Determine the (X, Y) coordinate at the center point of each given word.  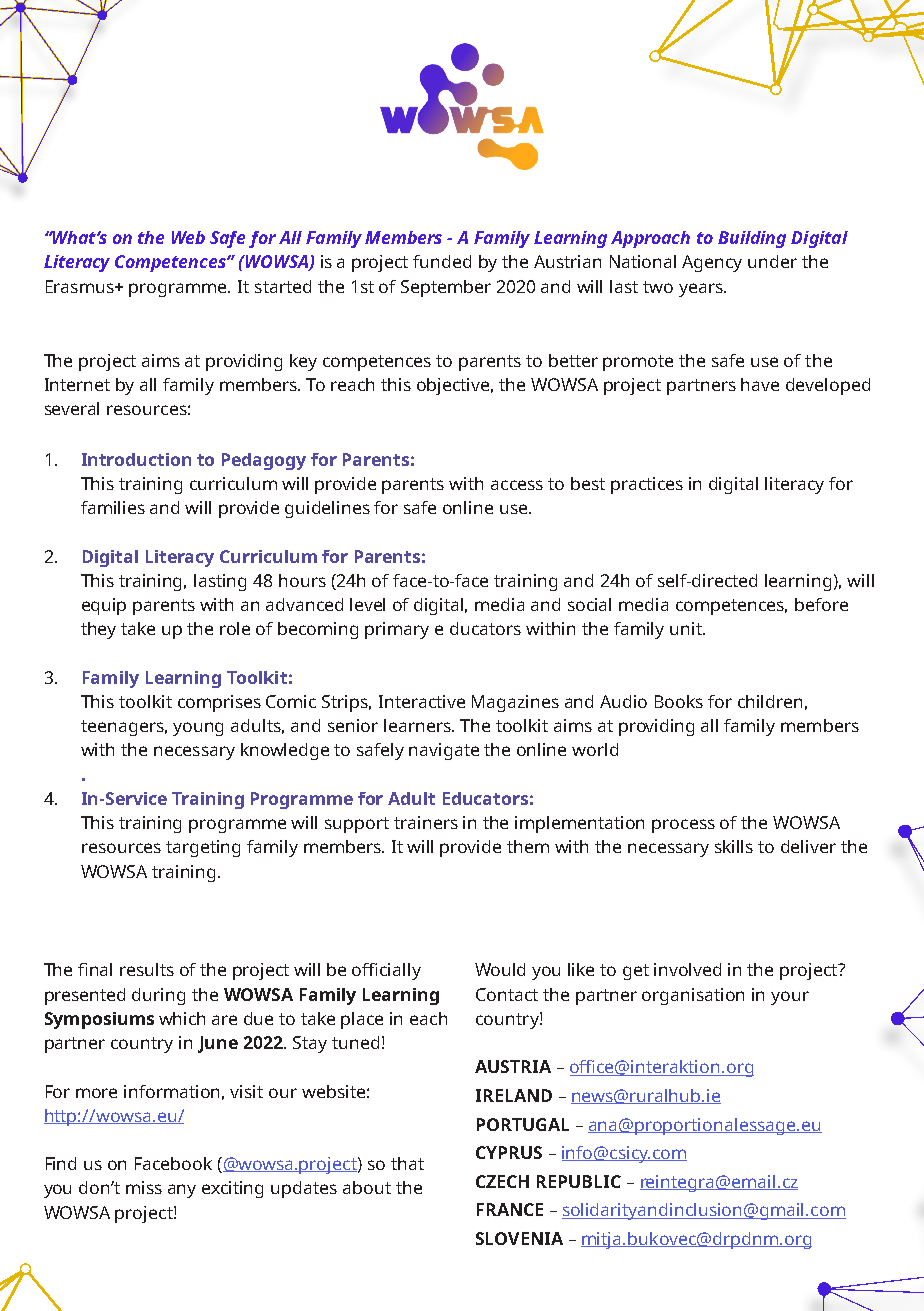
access (517, 485)
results (147, 969)
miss (144, 1187)
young (198, 729)
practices (647, 485)
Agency (712, 263)
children (770, 701)
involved (687, 969)
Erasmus (81, 286)
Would (500, 969)
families (113, 507)
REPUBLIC (579, 1181)
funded (442, 261)
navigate (444, 751)
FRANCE (510, 1209)
